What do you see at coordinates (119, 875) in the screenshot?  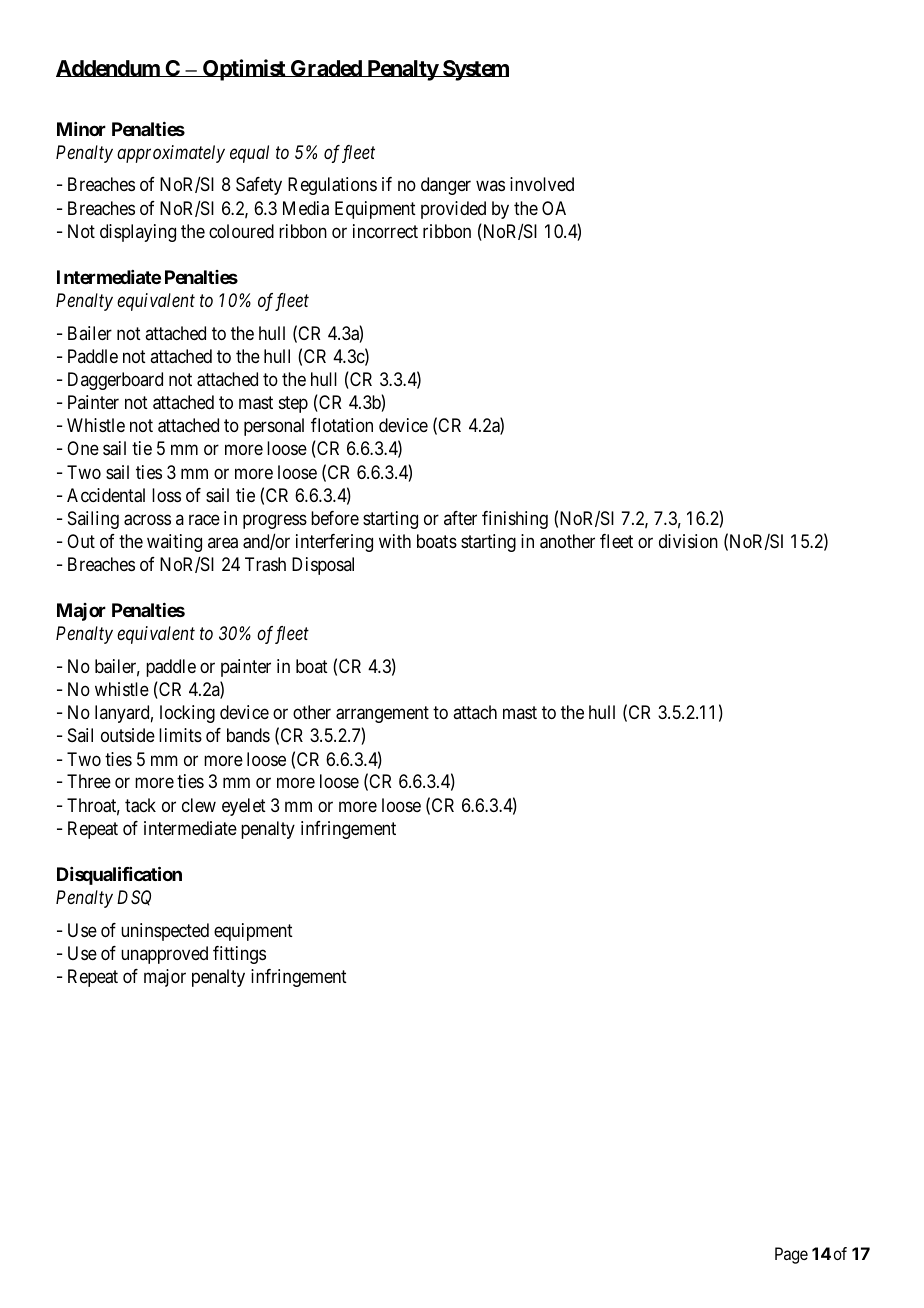 I see `Disqualification` at bounding box center [119, 875].
